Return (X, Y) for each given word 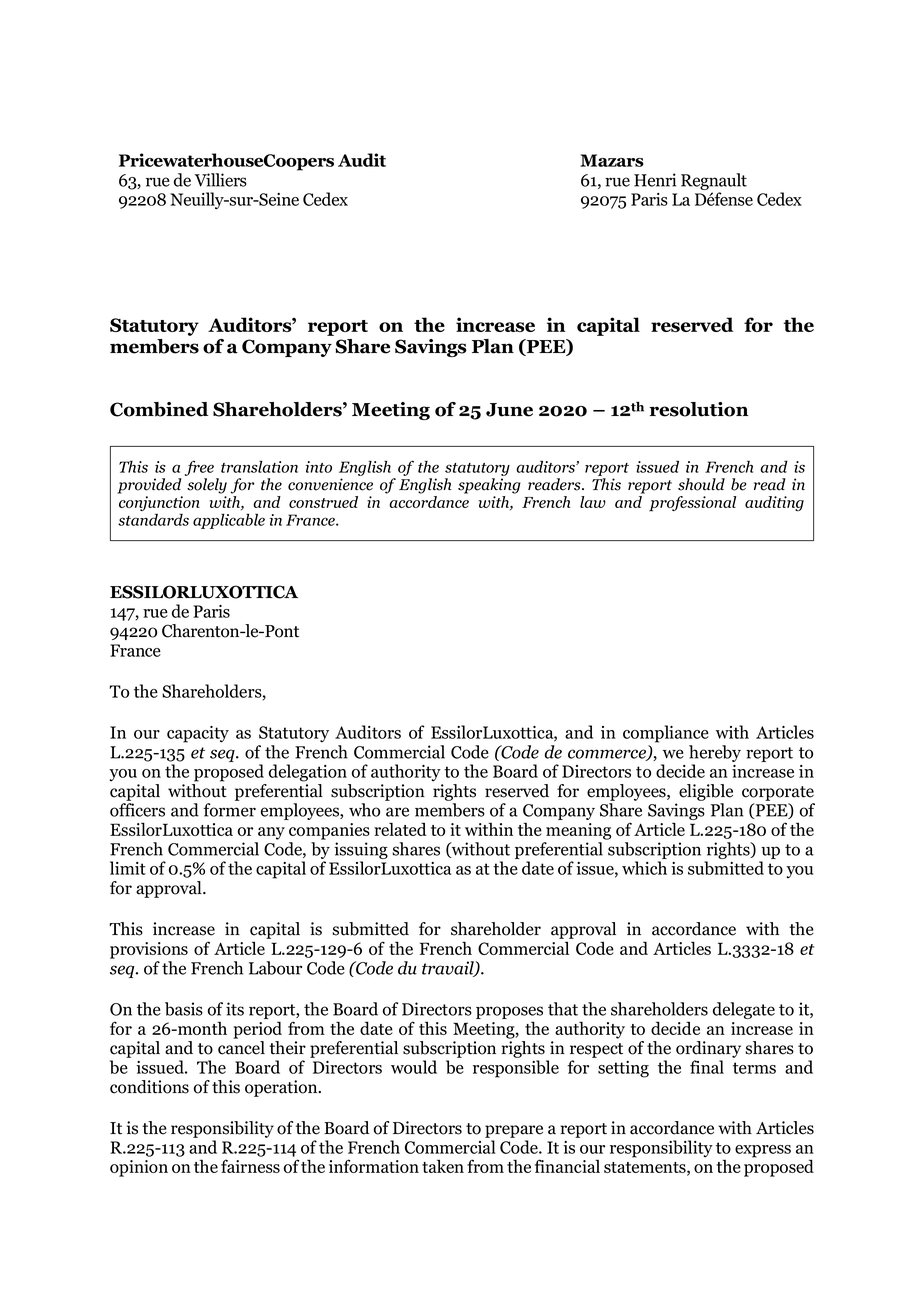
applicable (229, 521)
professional (692, 504)
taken (443, 1166)
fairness (250, 1166)
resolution (698, 409)
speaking (489, 486)
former (229, 810)
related (400, 829)
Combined (159, 409)
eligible (706, 792)
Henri (655, 180)
